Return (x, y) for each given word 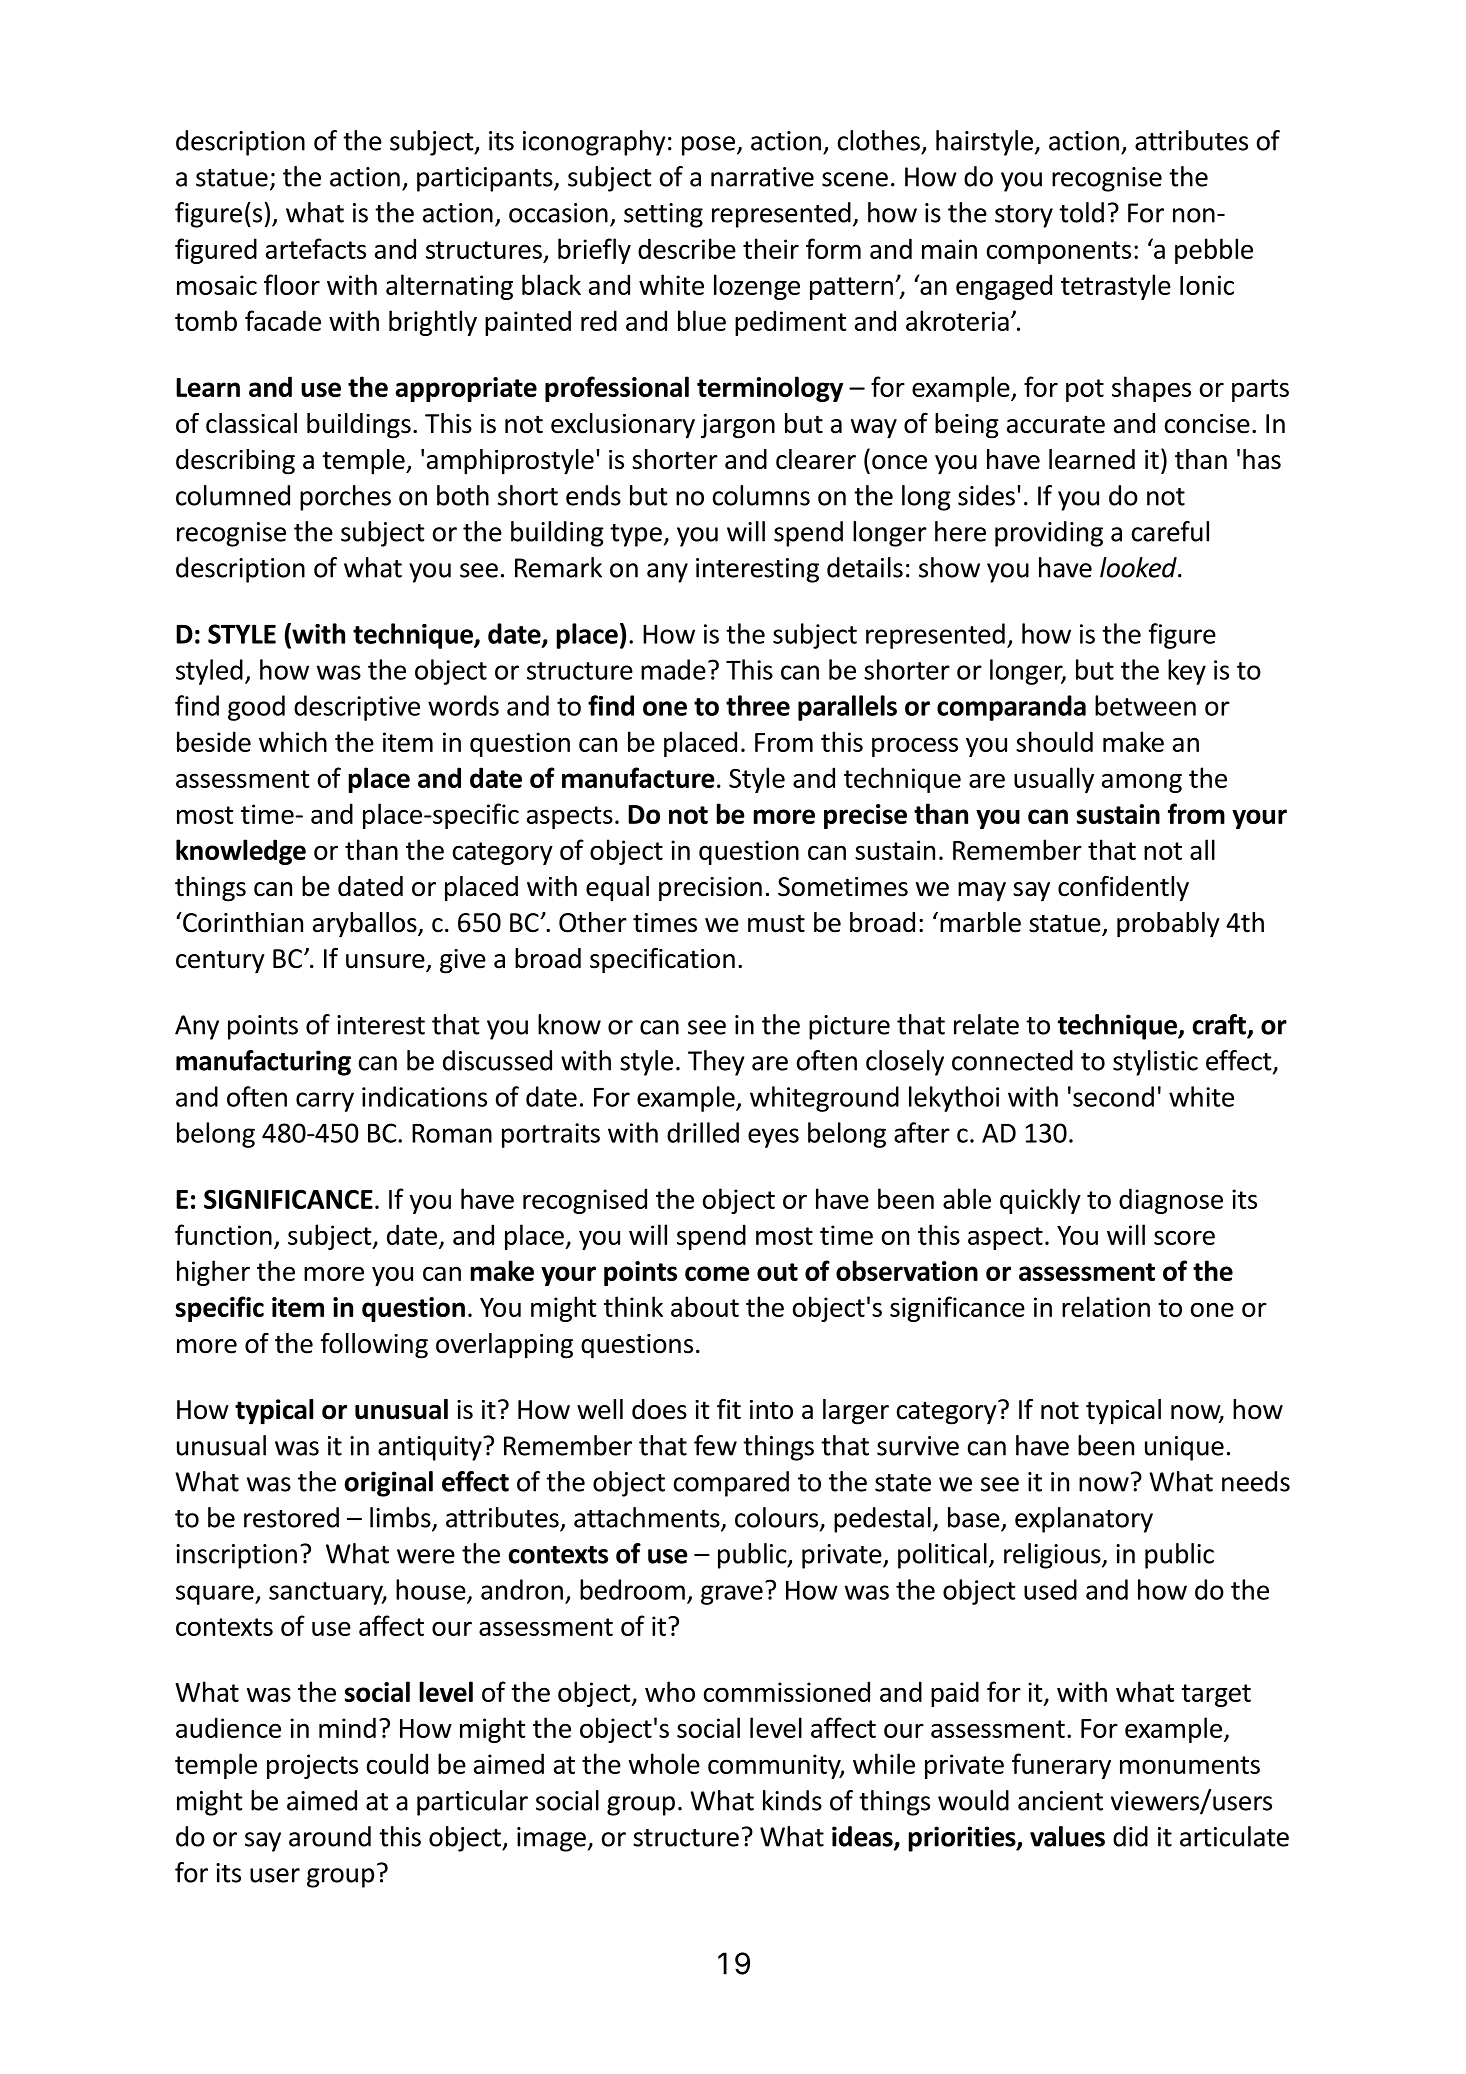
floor (292, 284)
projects (312, 1766)
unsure (386, 962)
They (716, 1063)
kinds (792, 1800)
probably (1168, 925)
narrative (762, 177)
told (1081, 212)
